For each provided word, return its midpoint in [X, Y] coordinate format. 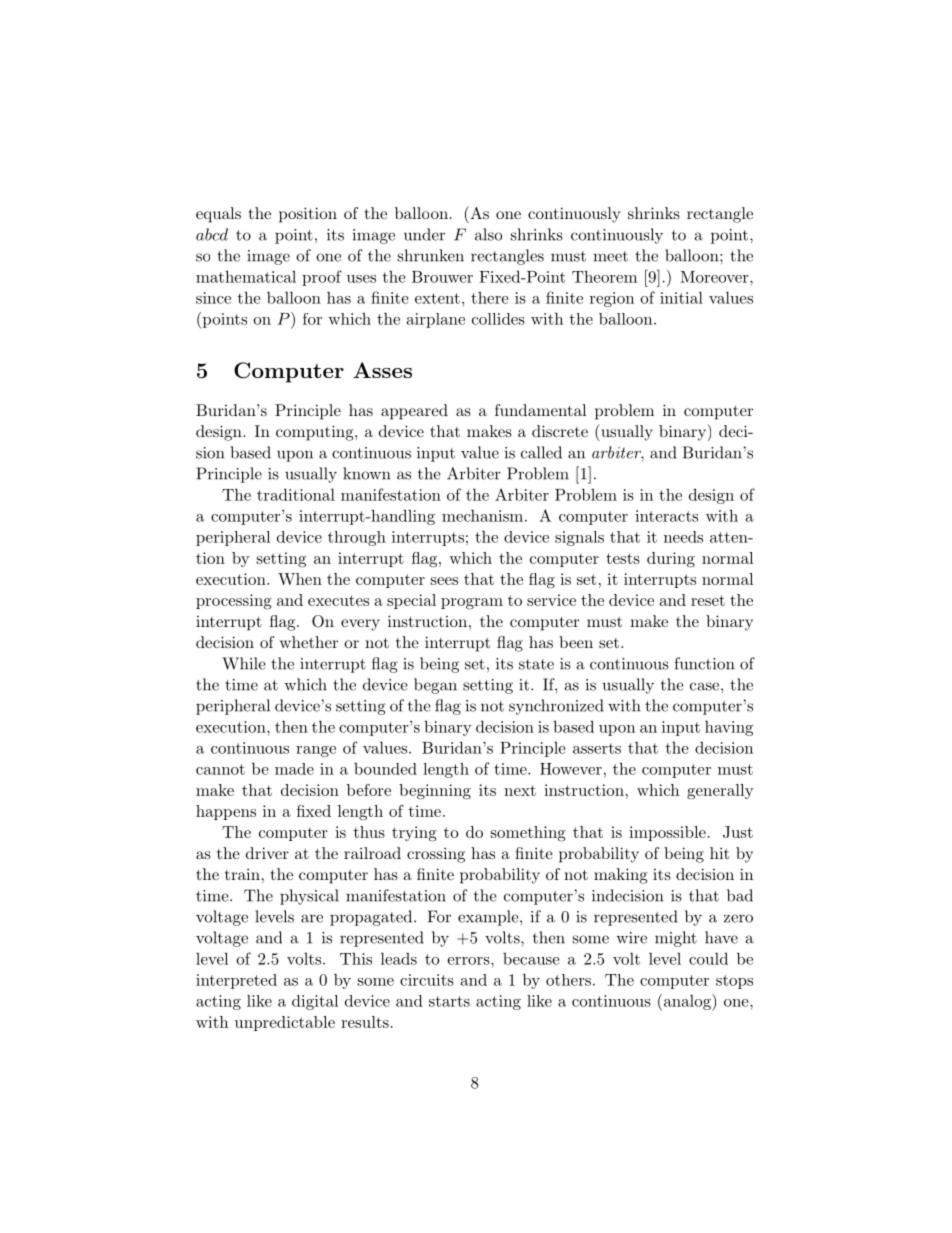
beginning [435, 792]
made [294, 769]
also [488, 234]
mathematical [246, 276]
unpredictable [285, 1023]
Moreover [714, 277]
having [729, 728]
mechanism [482, 515]
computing [316, 433]
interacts [666, 516]
